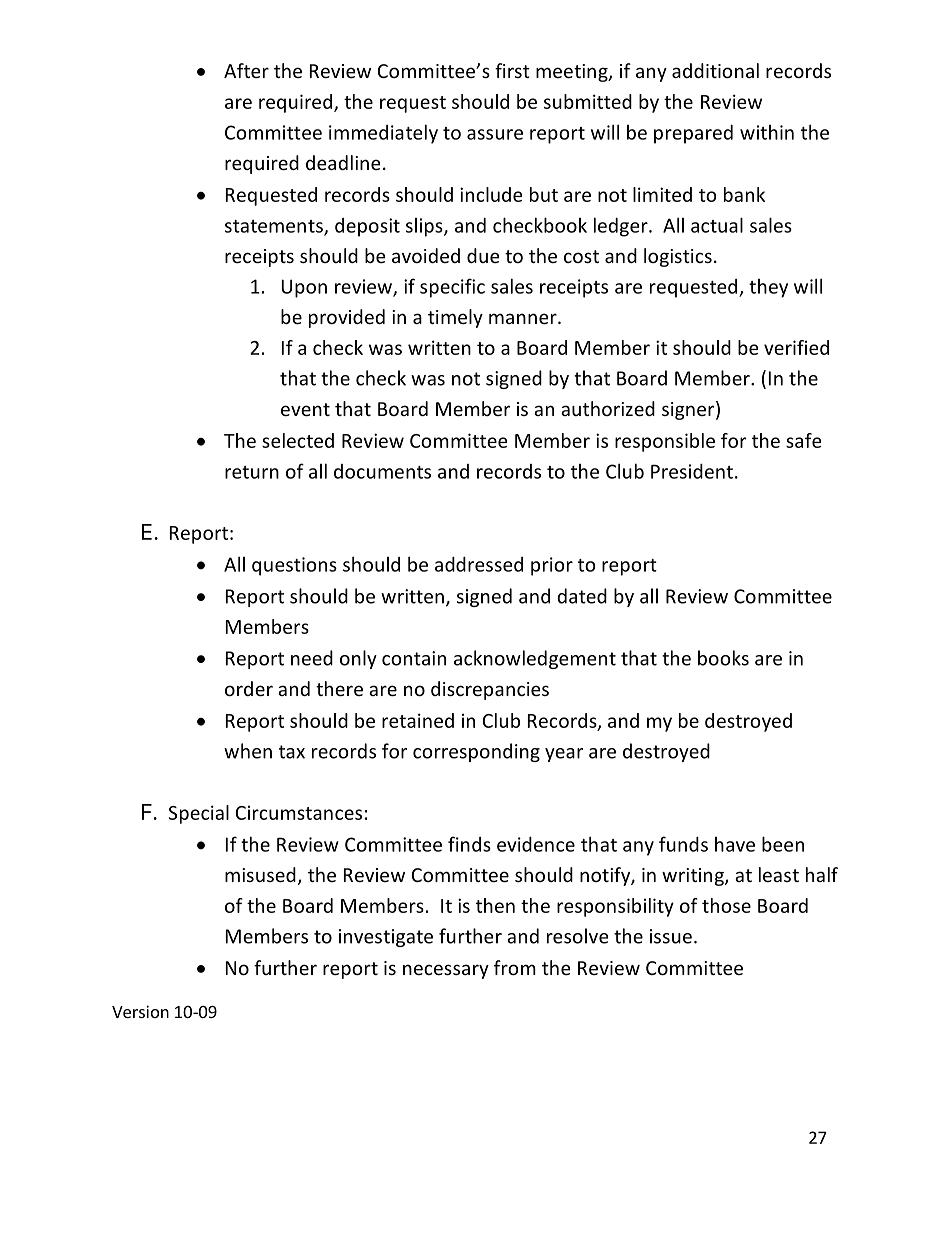  I want to click on issue, so click(671, 936).
